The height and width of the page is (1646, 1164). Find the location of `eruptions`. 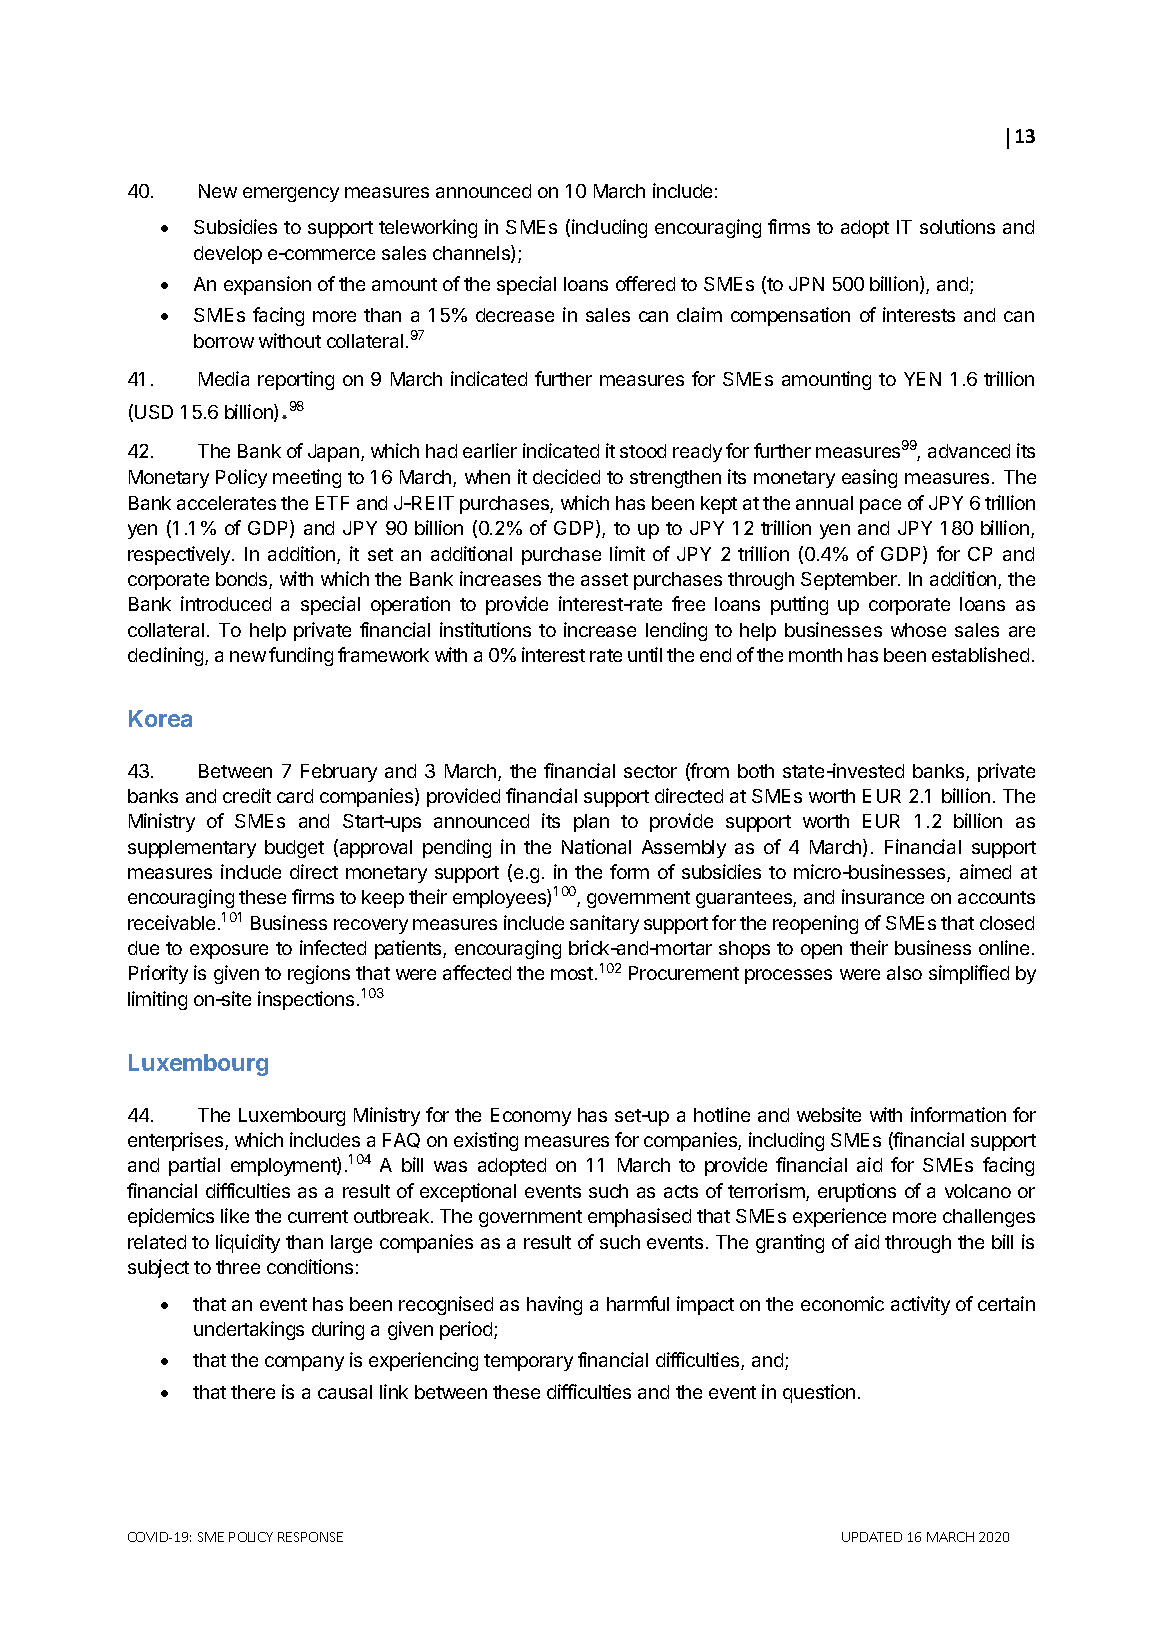

eruptions is located at coordinates (857, 1192).
